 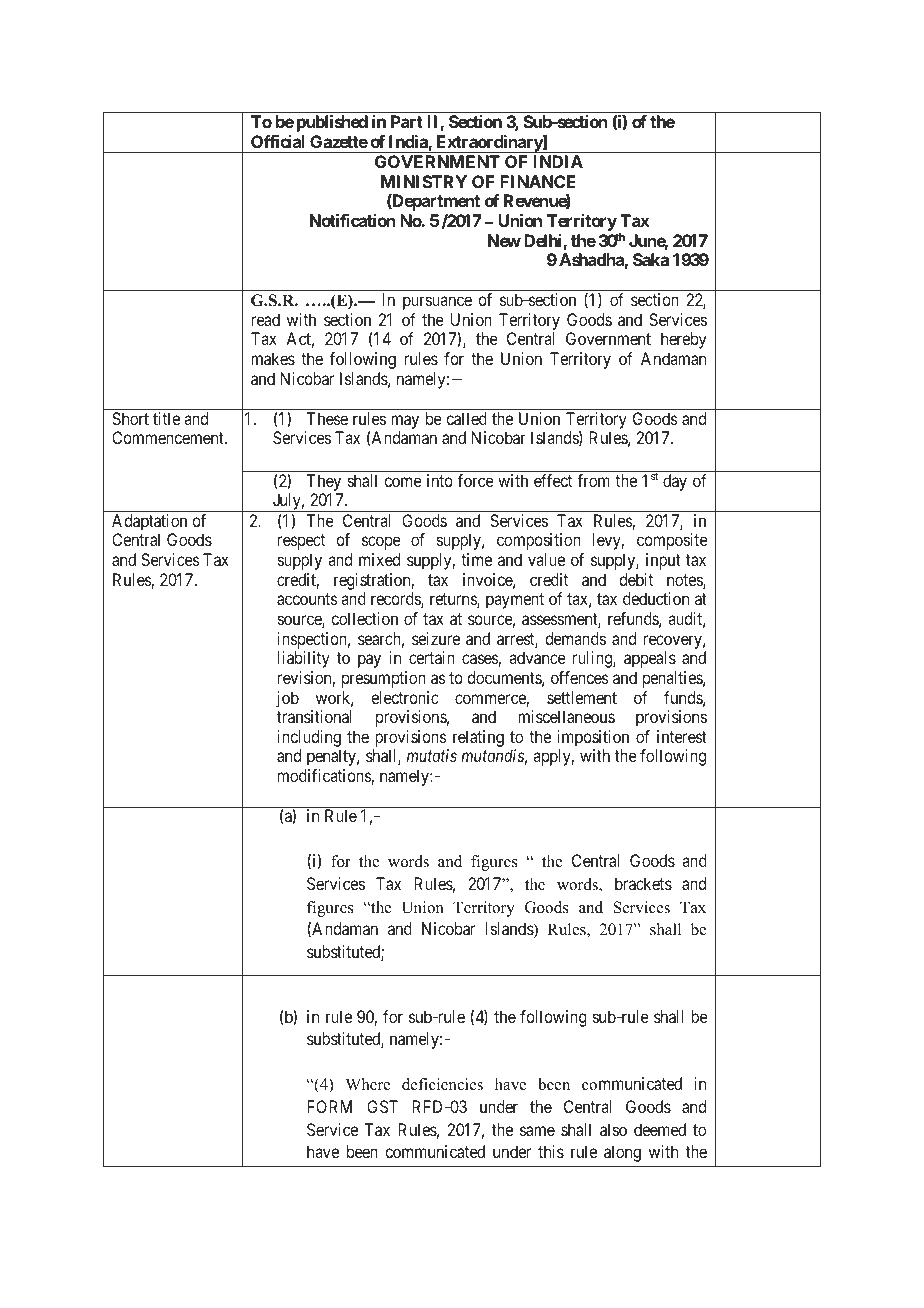 What do you see at coordinates (650, 659) in the screenshot?
I see `appeals` at bounding box center [650, 659].
